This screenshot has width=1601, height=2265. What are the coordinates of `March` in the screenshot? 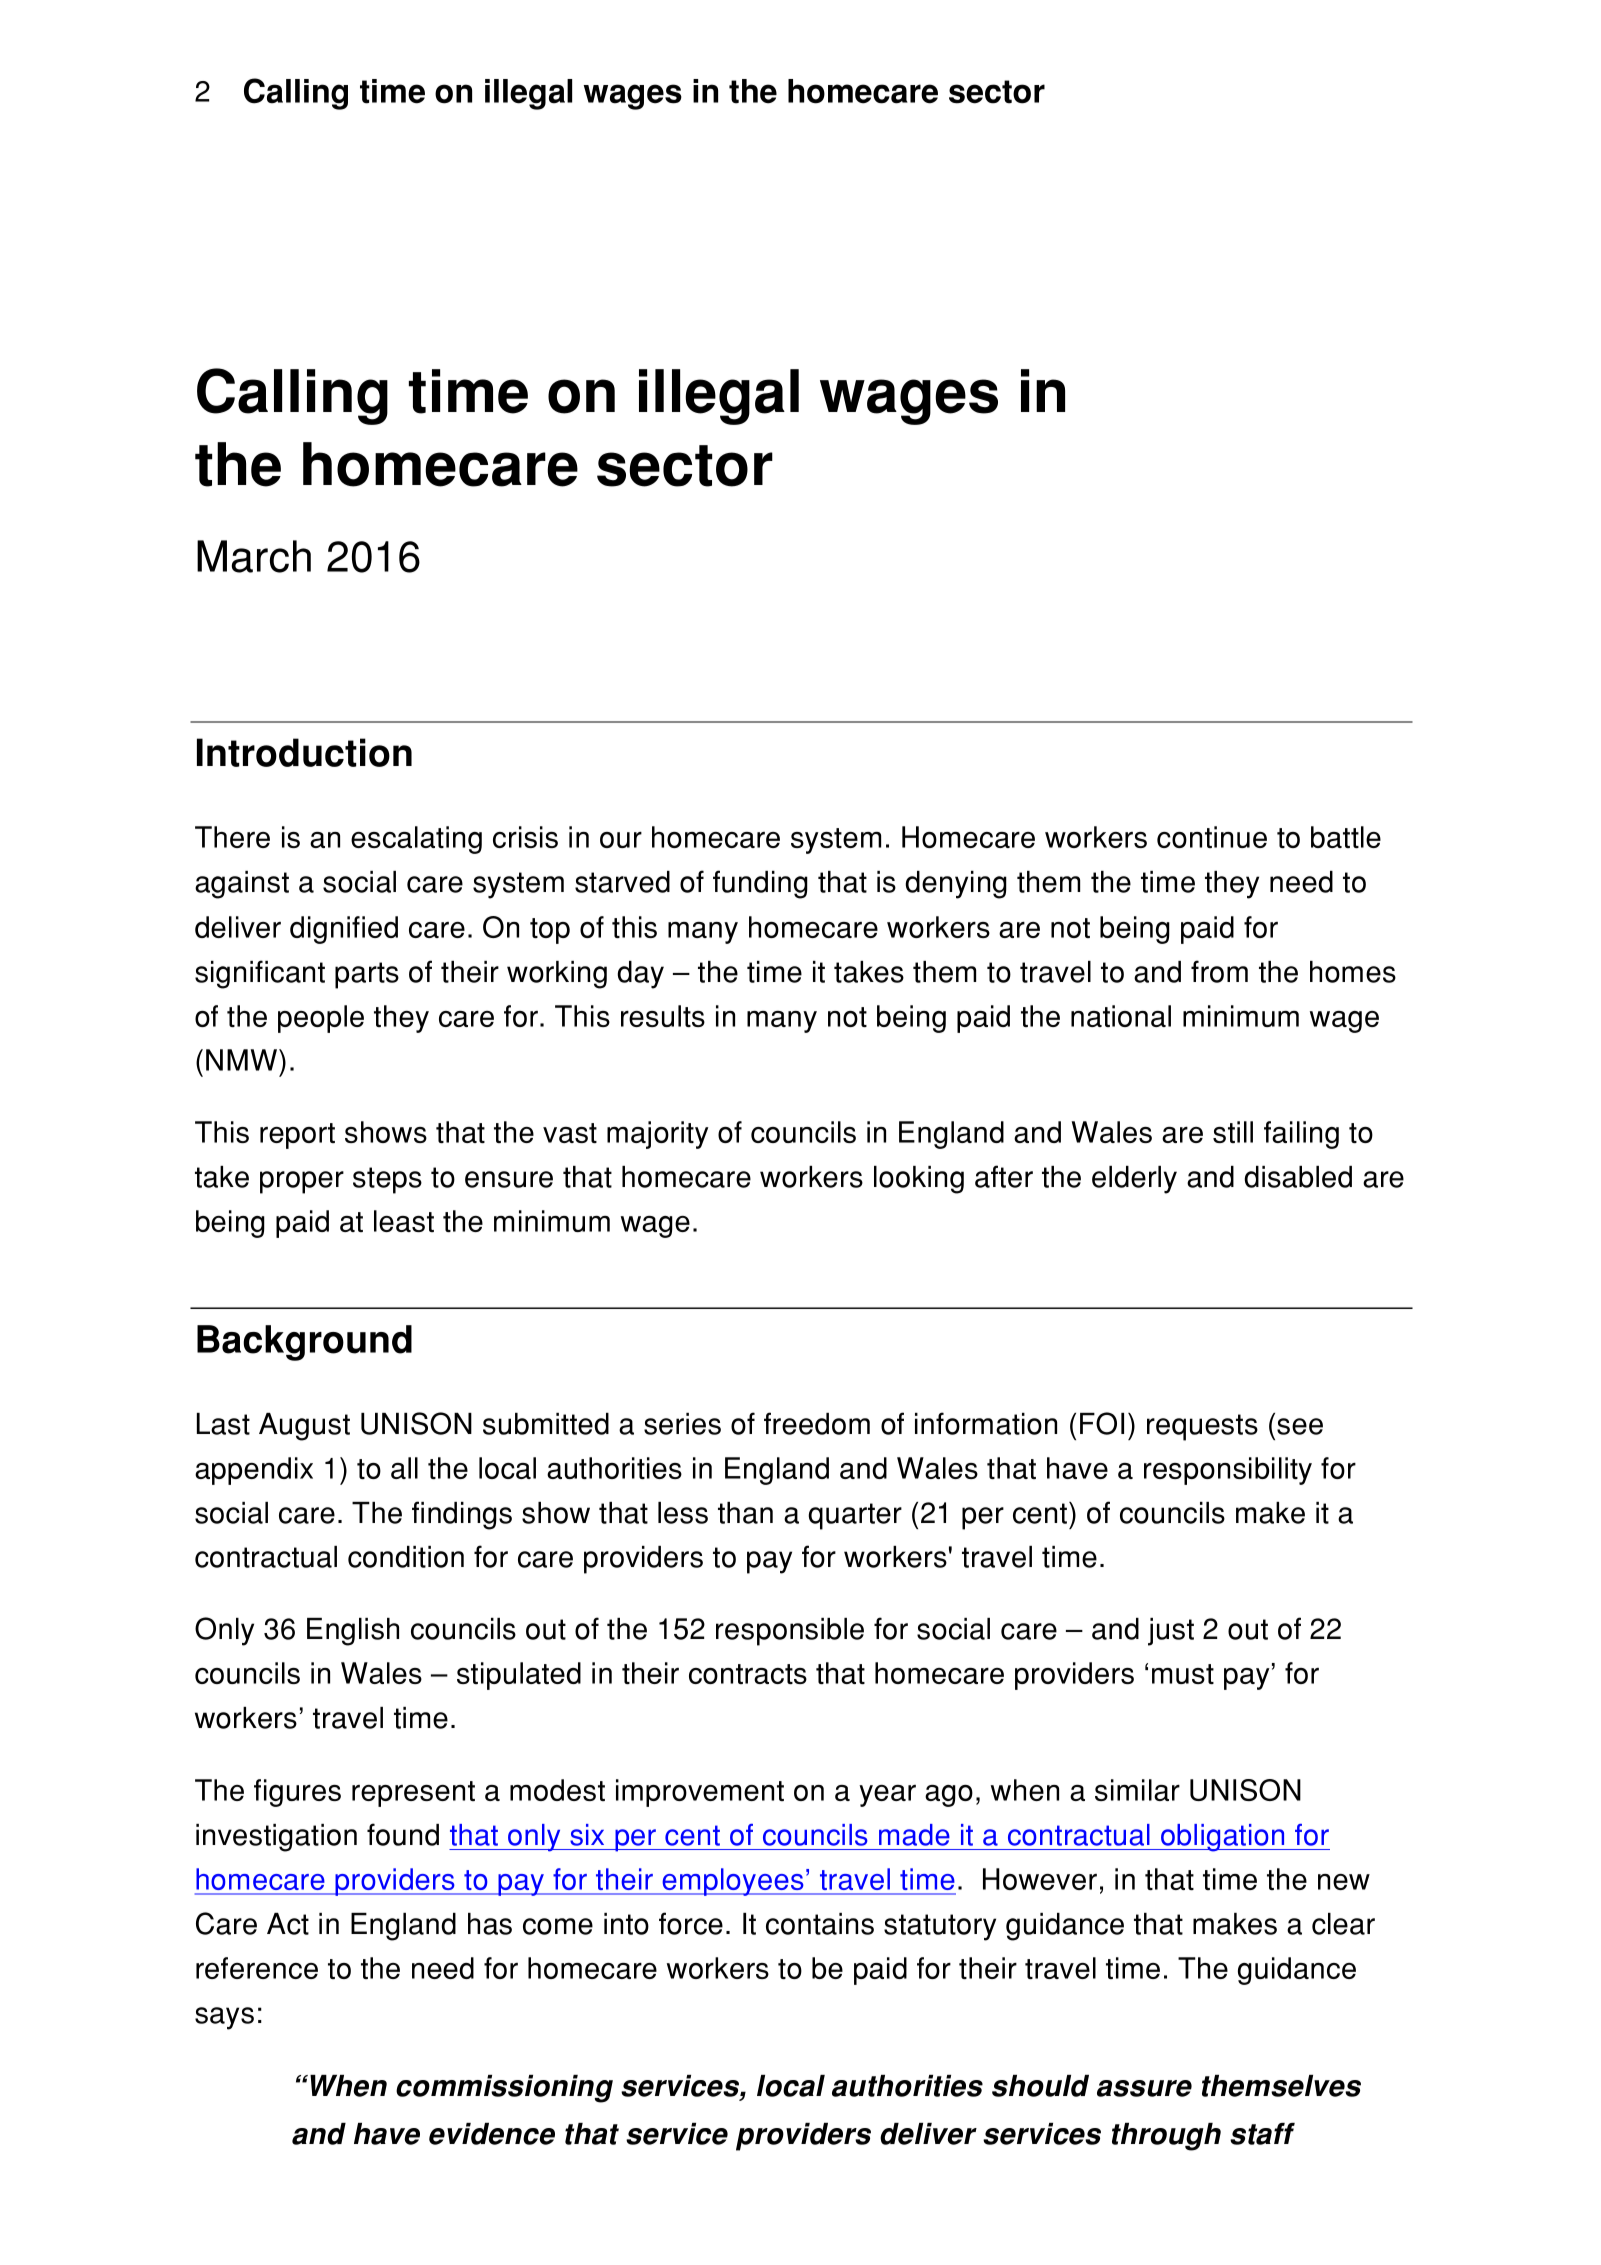 It's located at (254, 556).
